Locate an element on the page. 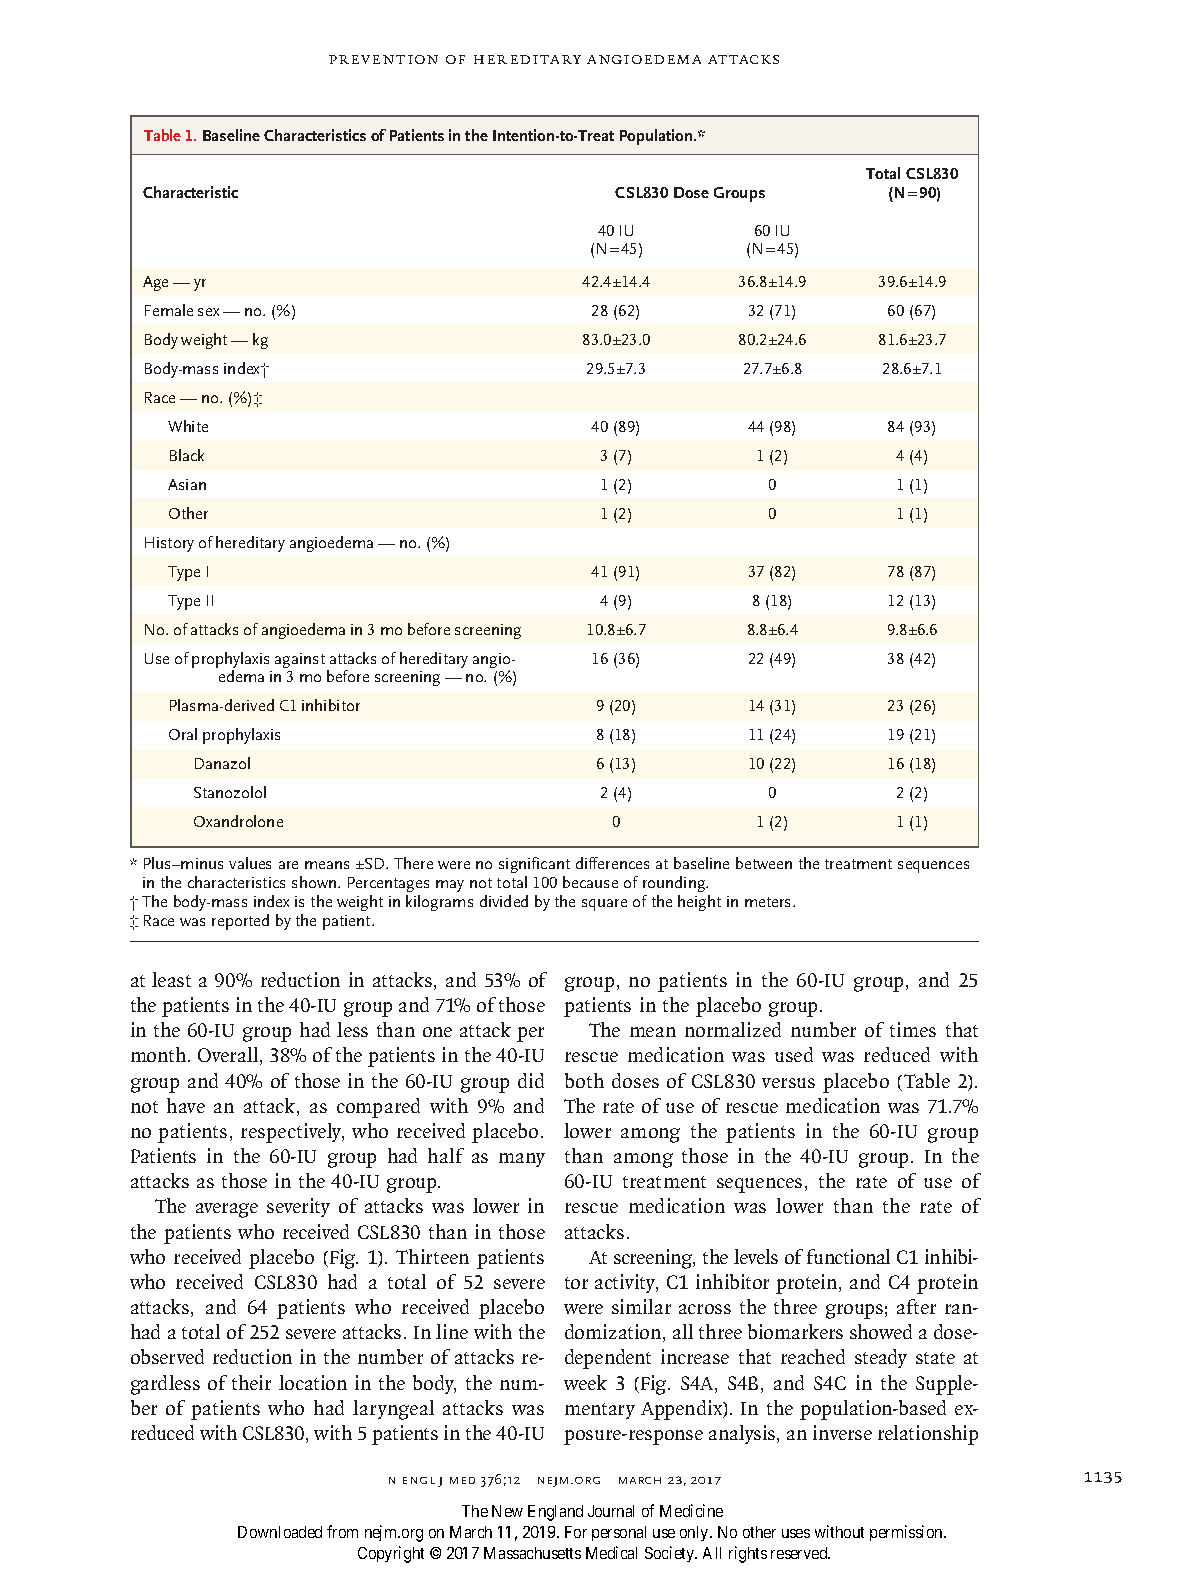  Oxandrolone is located at coordinates (238, 821).
